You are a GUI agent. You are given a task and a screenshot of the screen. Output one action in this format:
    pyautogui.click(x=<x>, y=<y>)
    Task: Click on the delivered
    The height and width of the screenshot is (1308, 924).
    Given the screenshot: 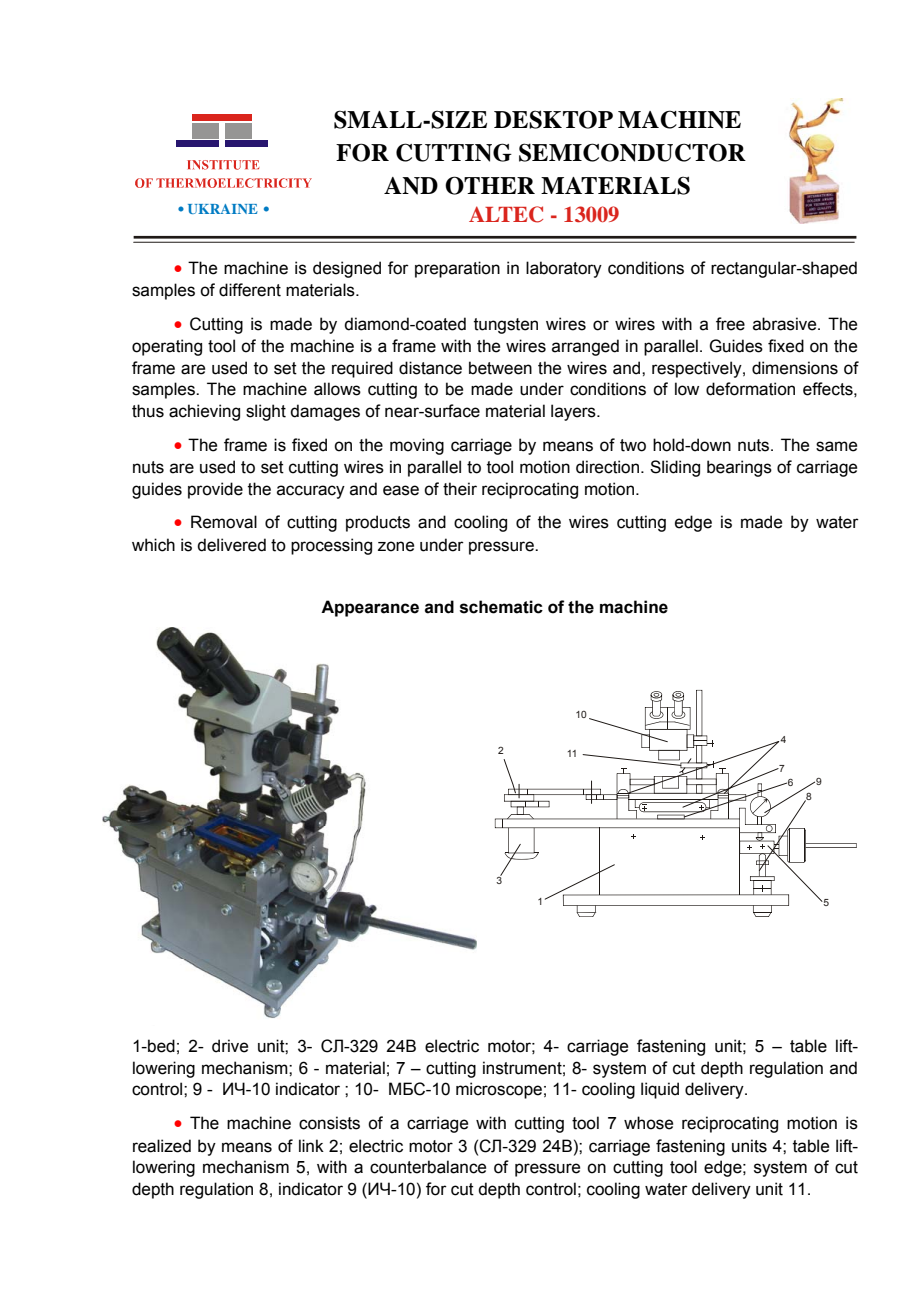 What is the action you would take?
    pyautogui.click(x=231, y=545)
